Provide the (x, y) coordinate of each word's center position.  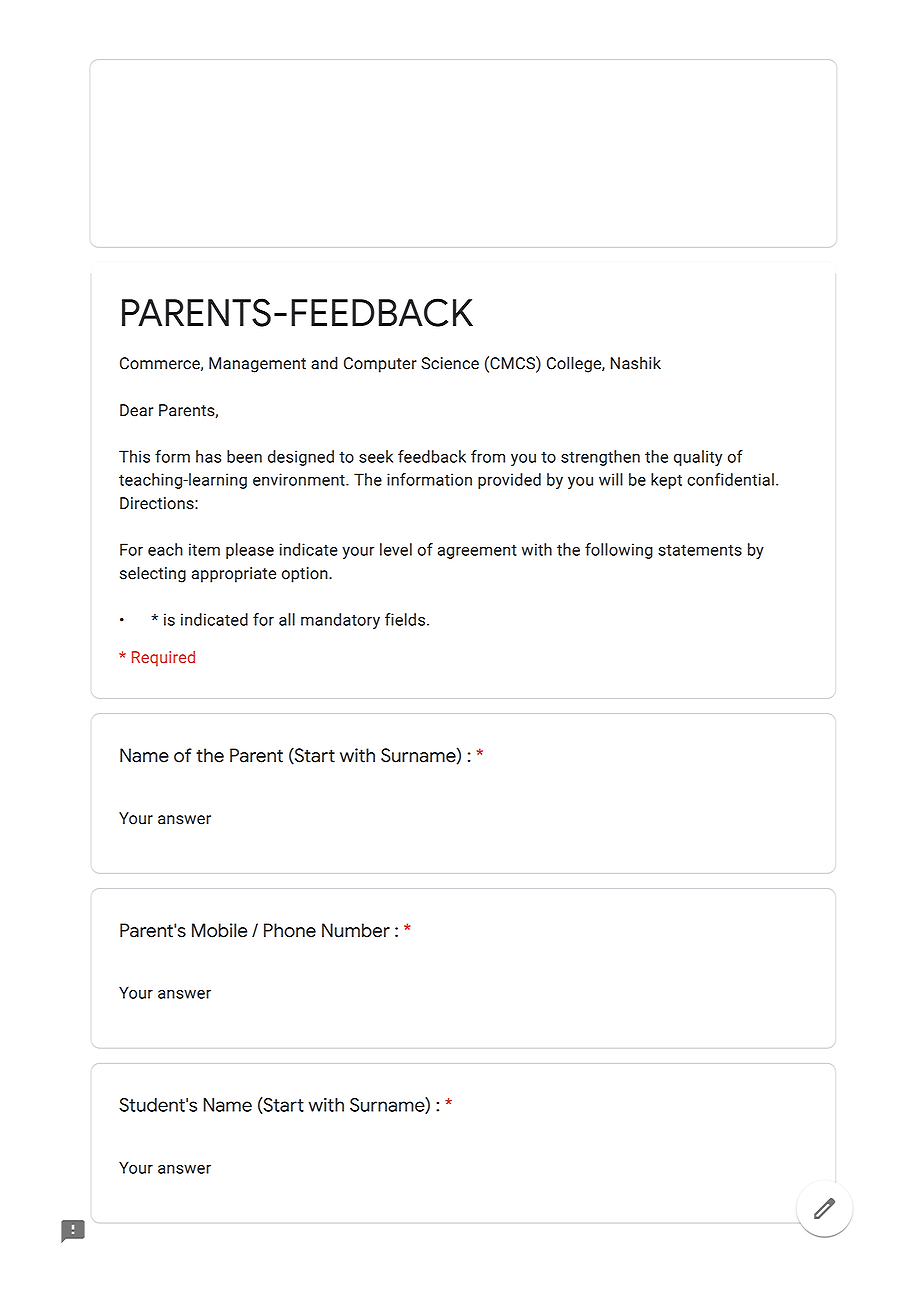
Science (450, 363)
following (619, 551)
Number (356, 930)
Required (163, 658)
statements (700, 550)
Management (257, 365)
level (396, 549)
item (204, 549)
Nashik (636, 363)
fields (405, 619)
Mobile (219, 930)
